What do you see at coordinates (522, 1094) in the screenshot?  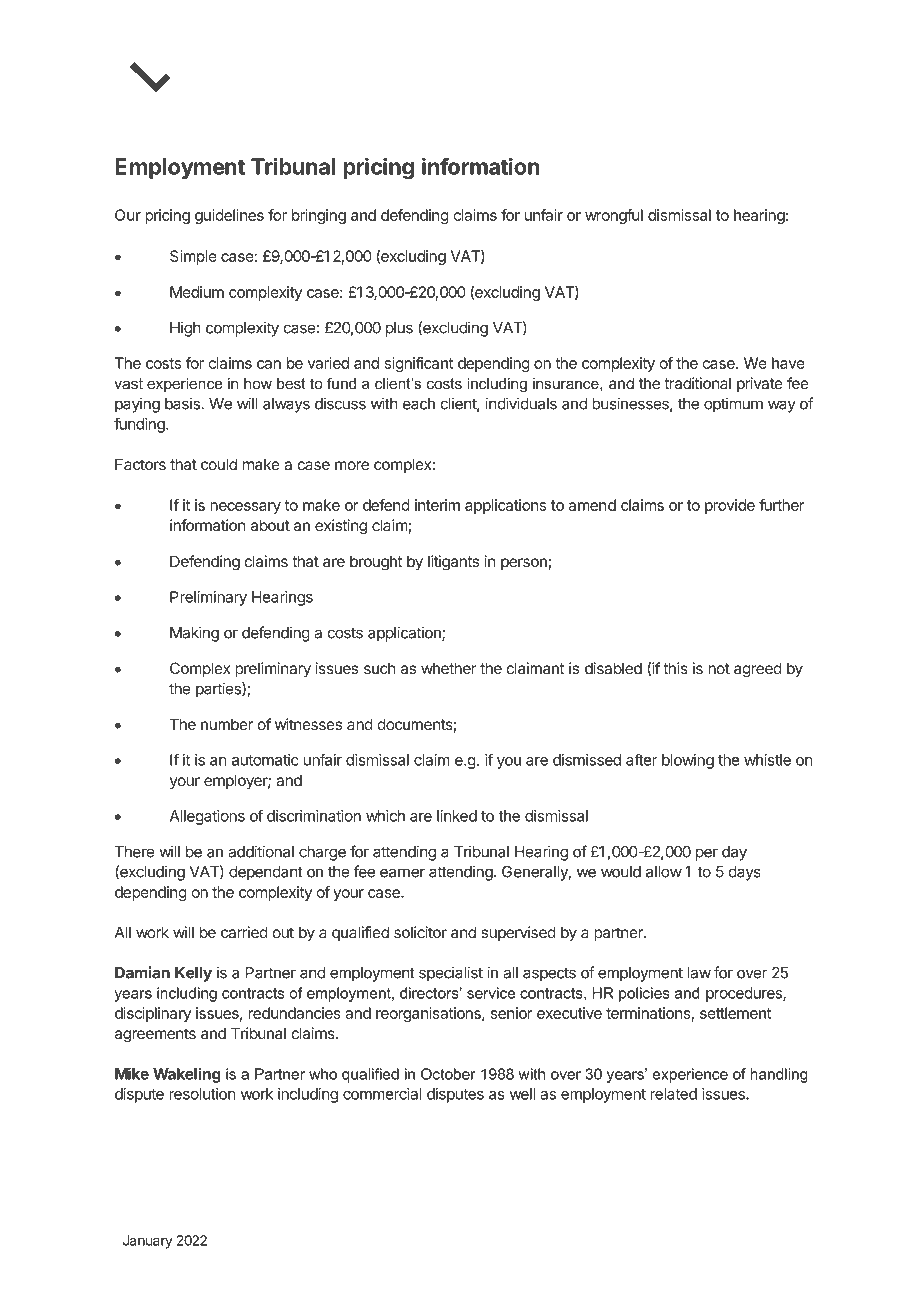 I see `well` at bounding box center [522, 1094].
